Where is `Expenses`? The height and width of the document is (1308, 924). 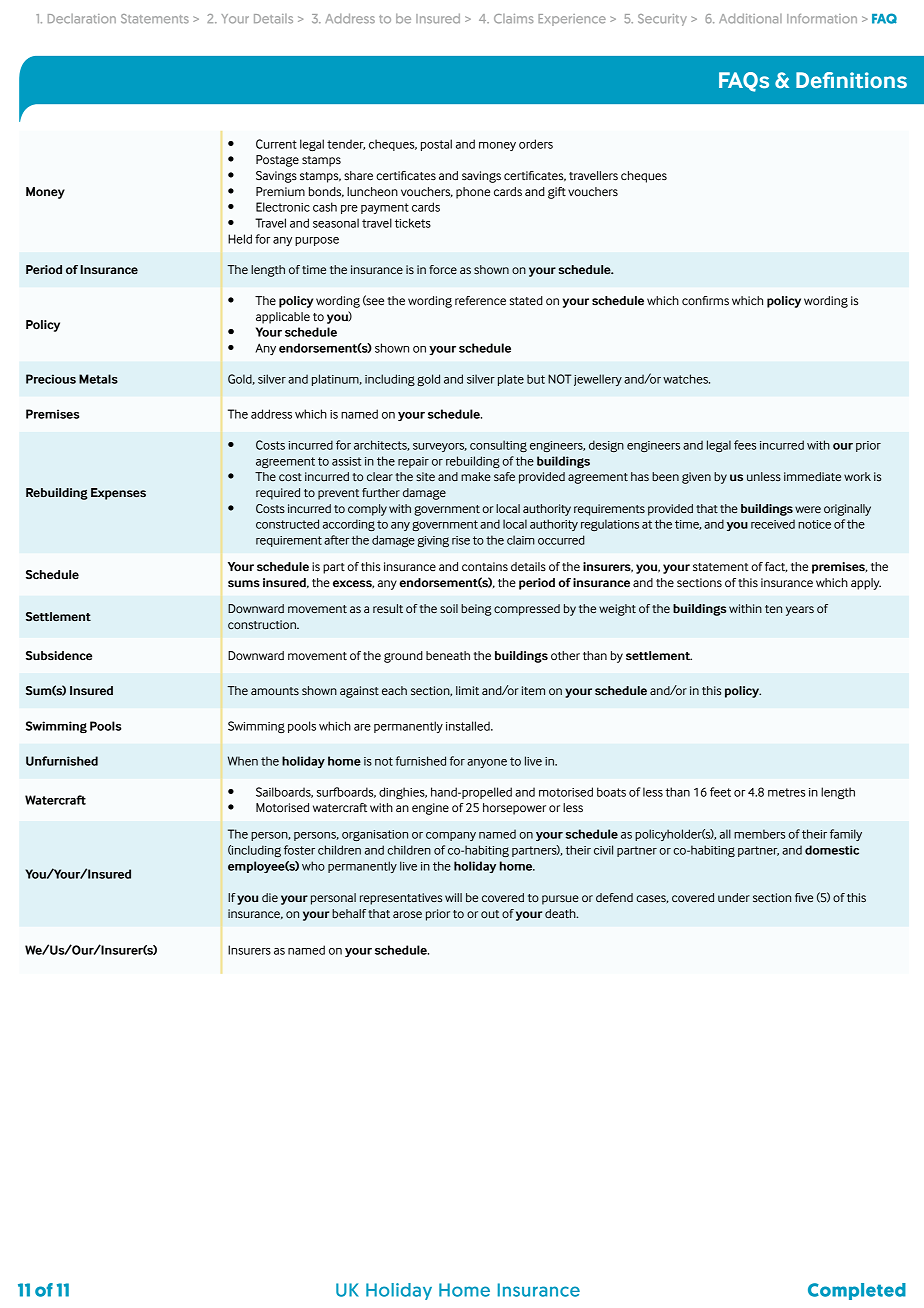 Expenses is located at coordinates (118, 494).
